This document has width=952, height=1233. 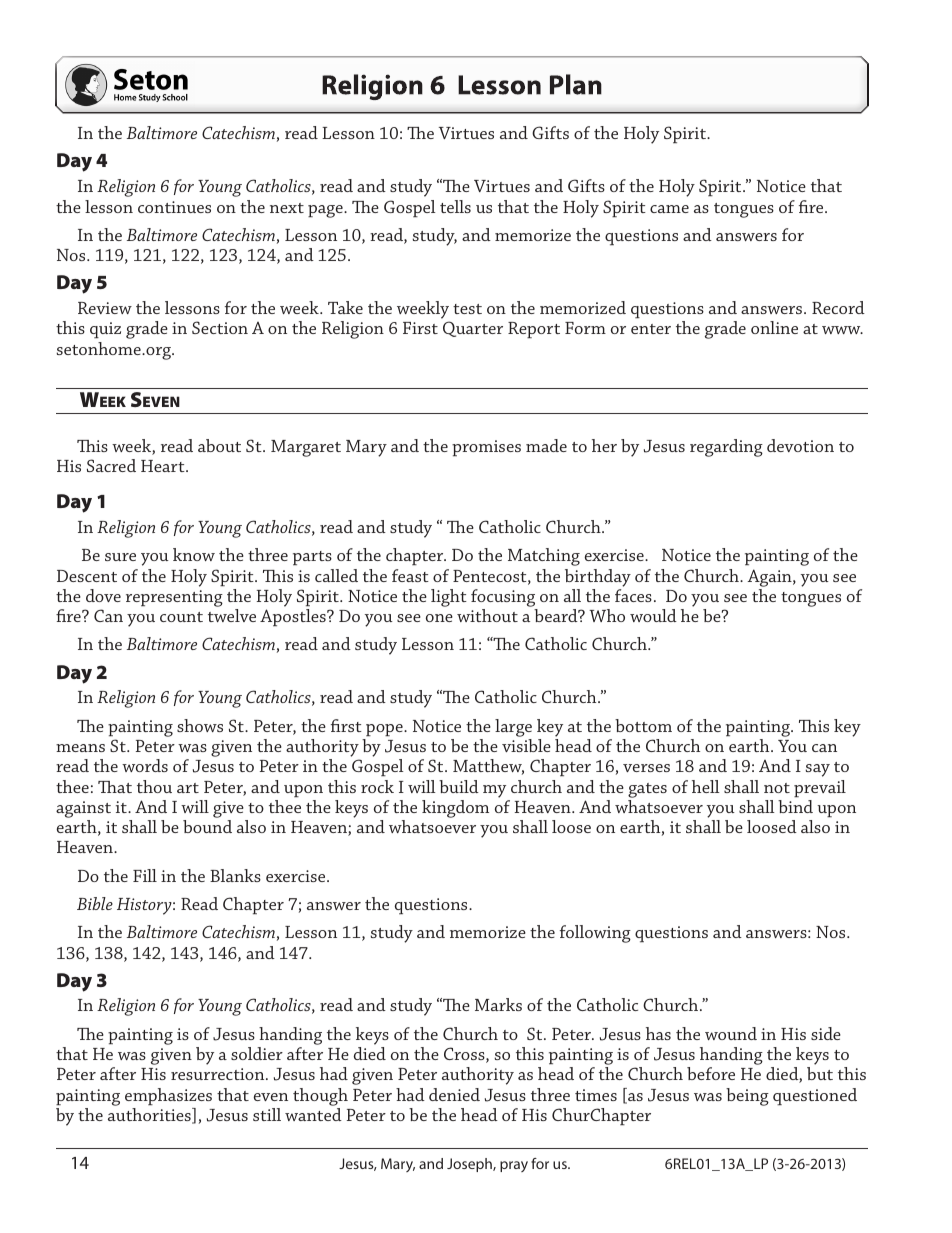 What do you see at coordinates (174, 207) in the document?
I see `continues` at bounding box center [174, 207].
